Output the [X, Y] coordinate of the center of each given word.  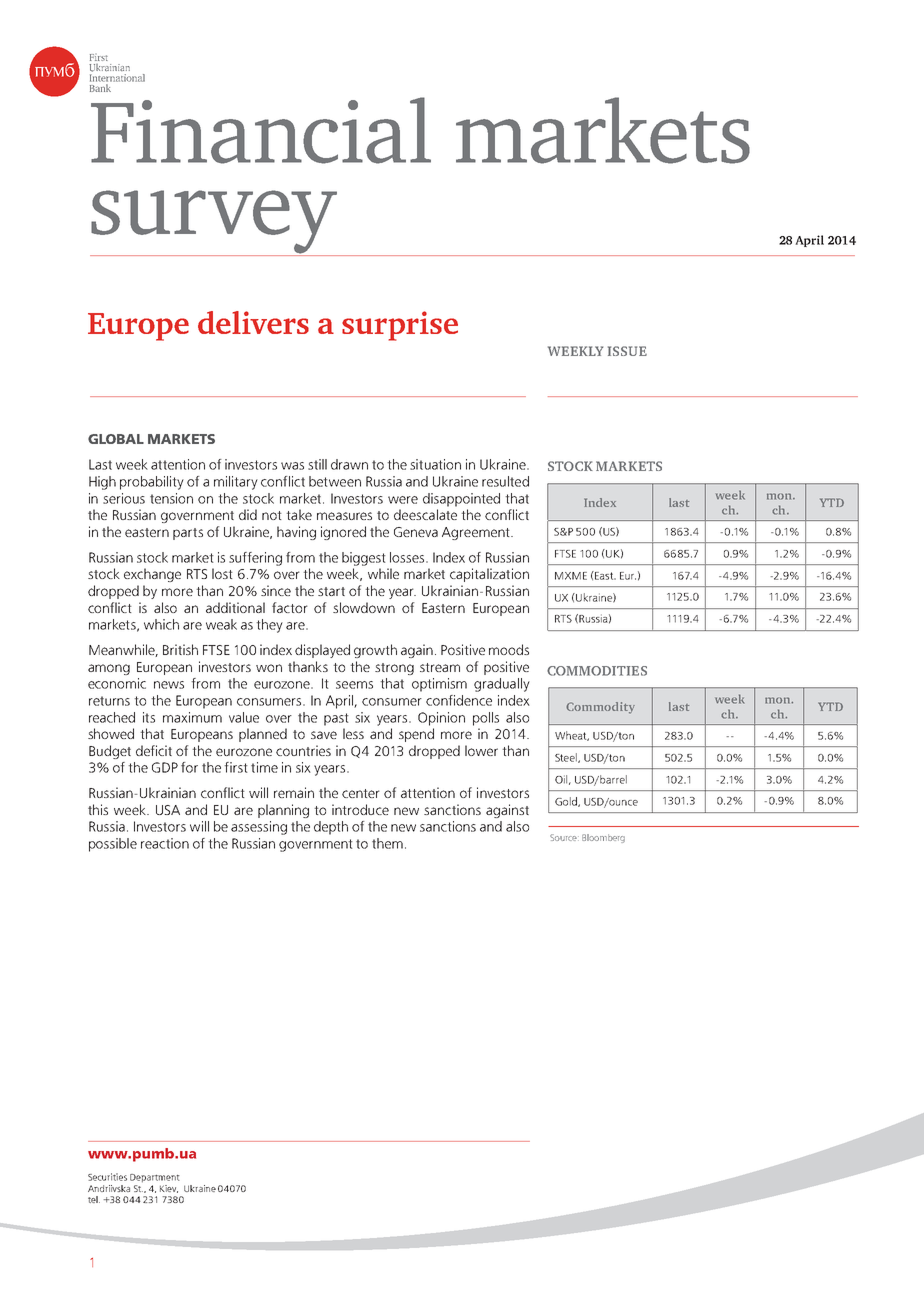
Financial [261, 130]
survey [215, 223]
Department [155, 1178]
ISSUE [627, 351]
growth [375, 651]
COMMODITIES [597, 671]
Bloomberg [603, 838]
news [169, 685]
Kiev [169, 1189]
